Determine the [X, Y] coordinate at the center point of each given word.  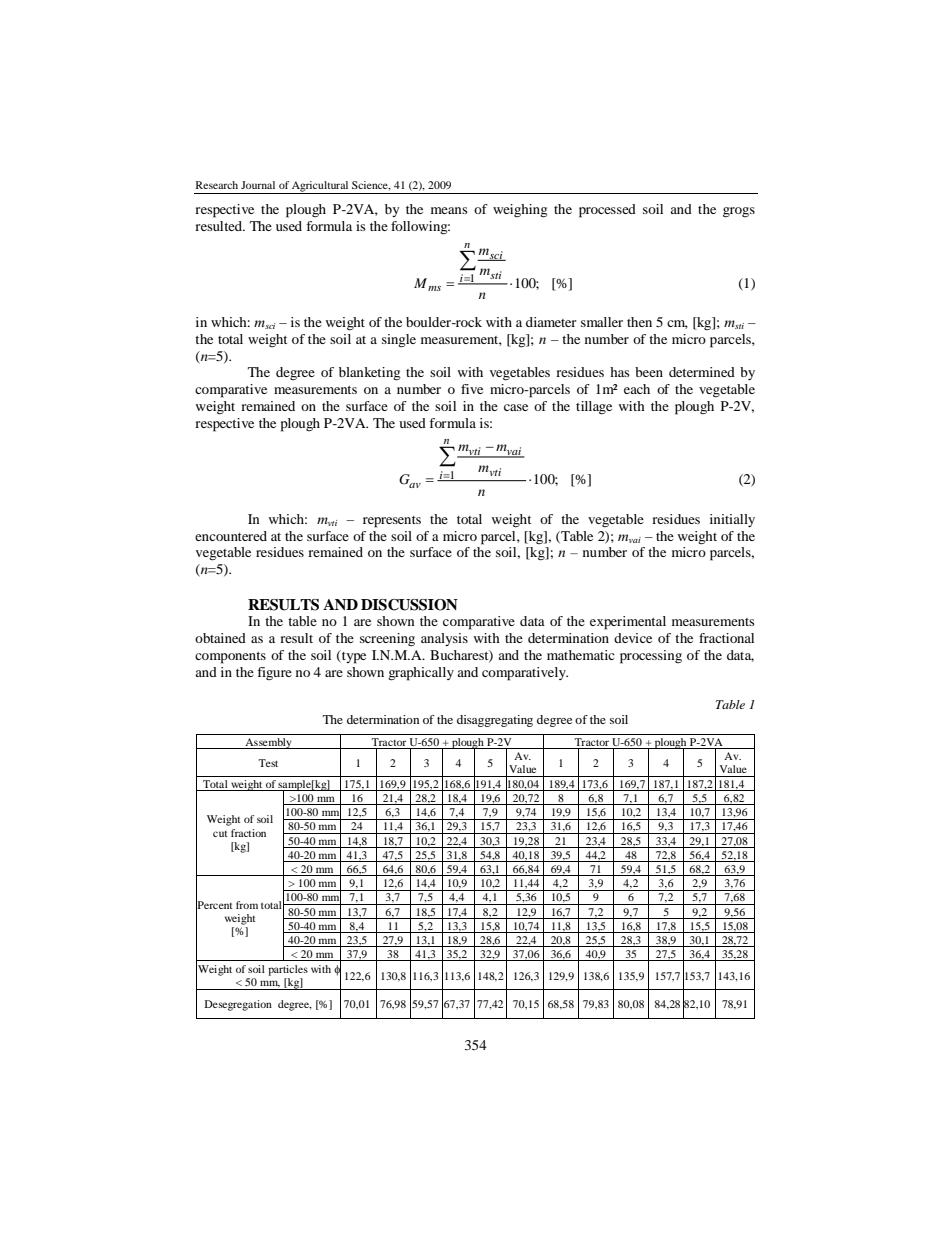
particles [288, 970]
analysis [444, 639]
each [637, 389]
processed [607, 211]
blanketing [370, 374]
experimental [628, 623]
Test [268, 763]
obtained [220, 638]
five [472, 389]
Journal [258, 185]
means [449, 210]
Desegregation [238, 1005]
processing [651, 657]
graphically [421, 674]
